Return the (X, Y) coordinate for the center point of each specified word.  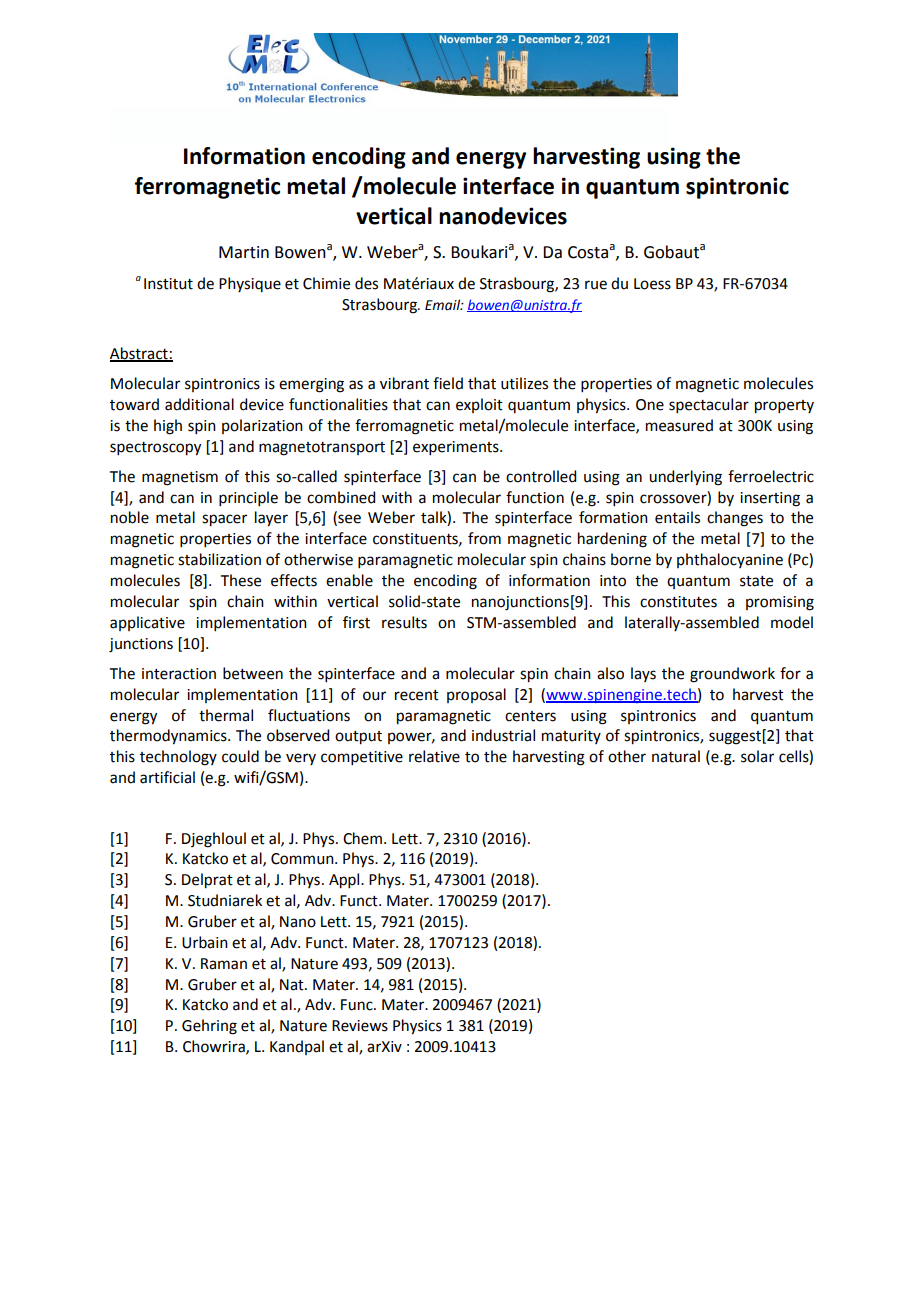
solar (757, 756)
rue (596, 285)
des (366, 283)
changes (735, 519)
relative (434, 756)
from (484, 538)
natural (676, 756)
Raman (224, 964)
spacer (224, 520)
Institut (168, 284)
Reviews (360, 1026)
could (240, 756)
